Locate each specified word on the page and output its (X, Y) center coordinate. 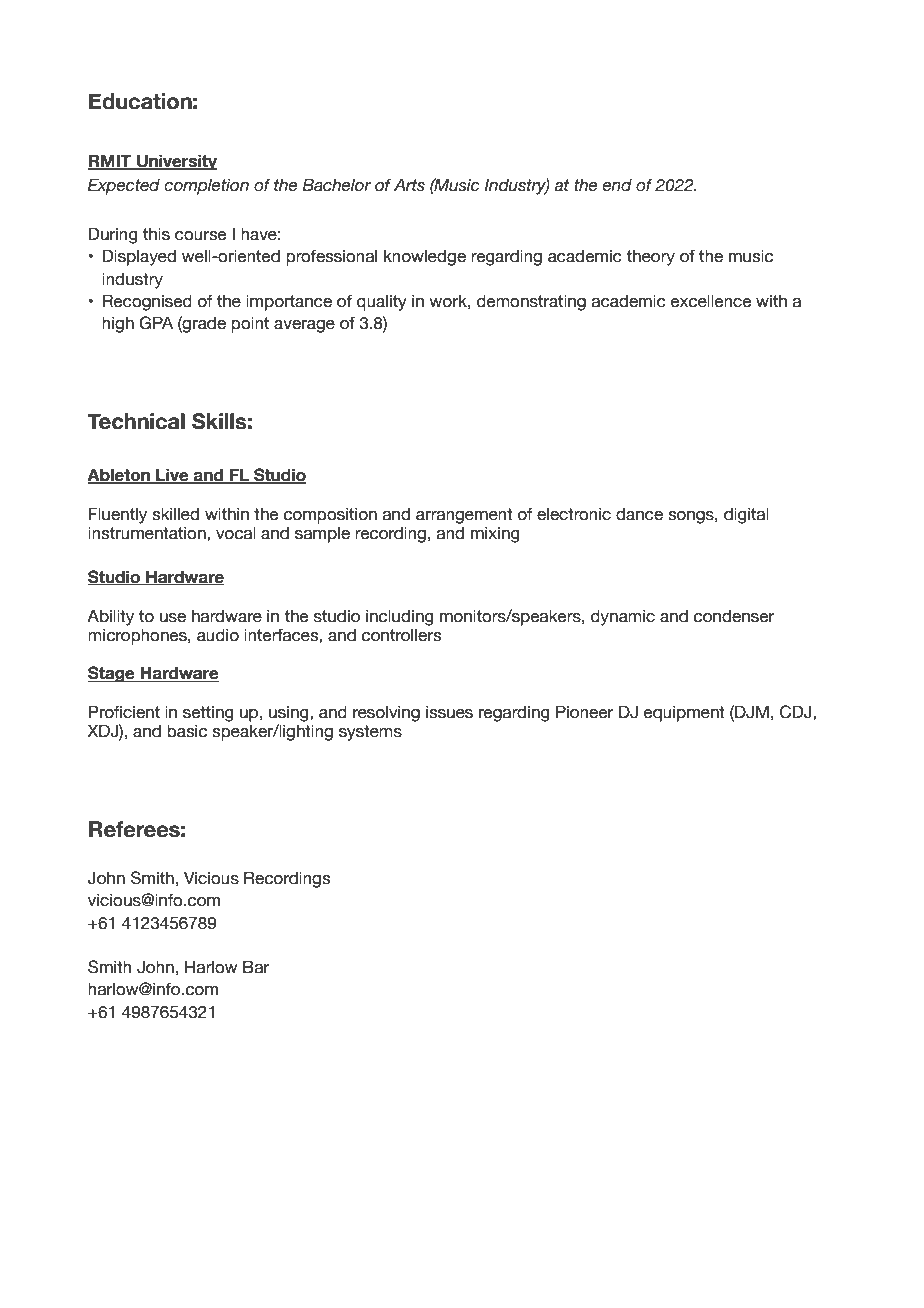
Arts (409, 185)
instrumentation (148, 533)
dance (639, 514)
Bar (256, 967)
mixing (495, 534)
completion (206, 186)
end (617, 185)
